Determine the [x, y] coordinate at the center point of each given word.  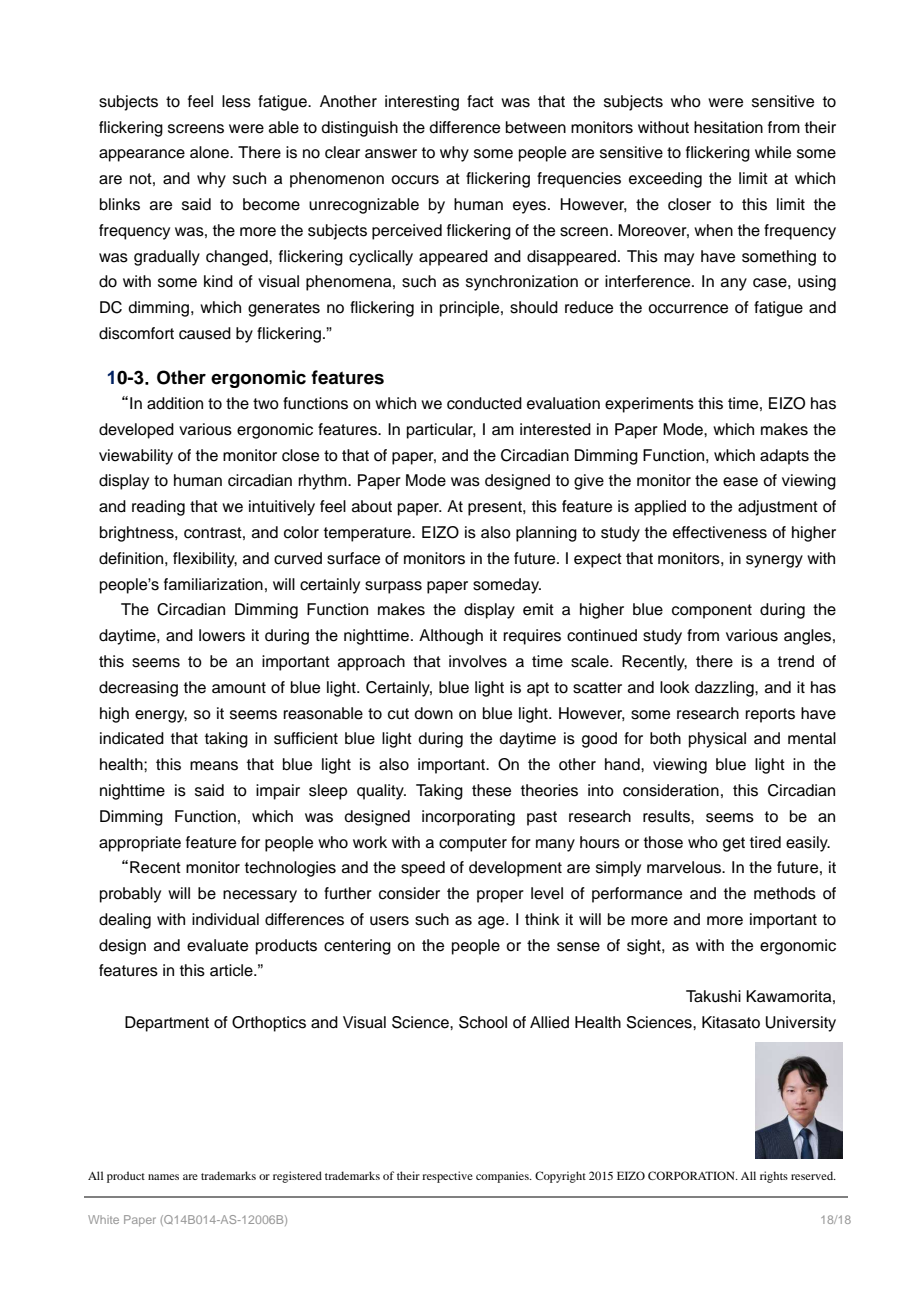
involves [478, 661]
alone [210, 152]
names [163, 1177]
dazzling [725, 689]
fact [480, 101]
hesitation [728, 127]
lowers [222, 635]
